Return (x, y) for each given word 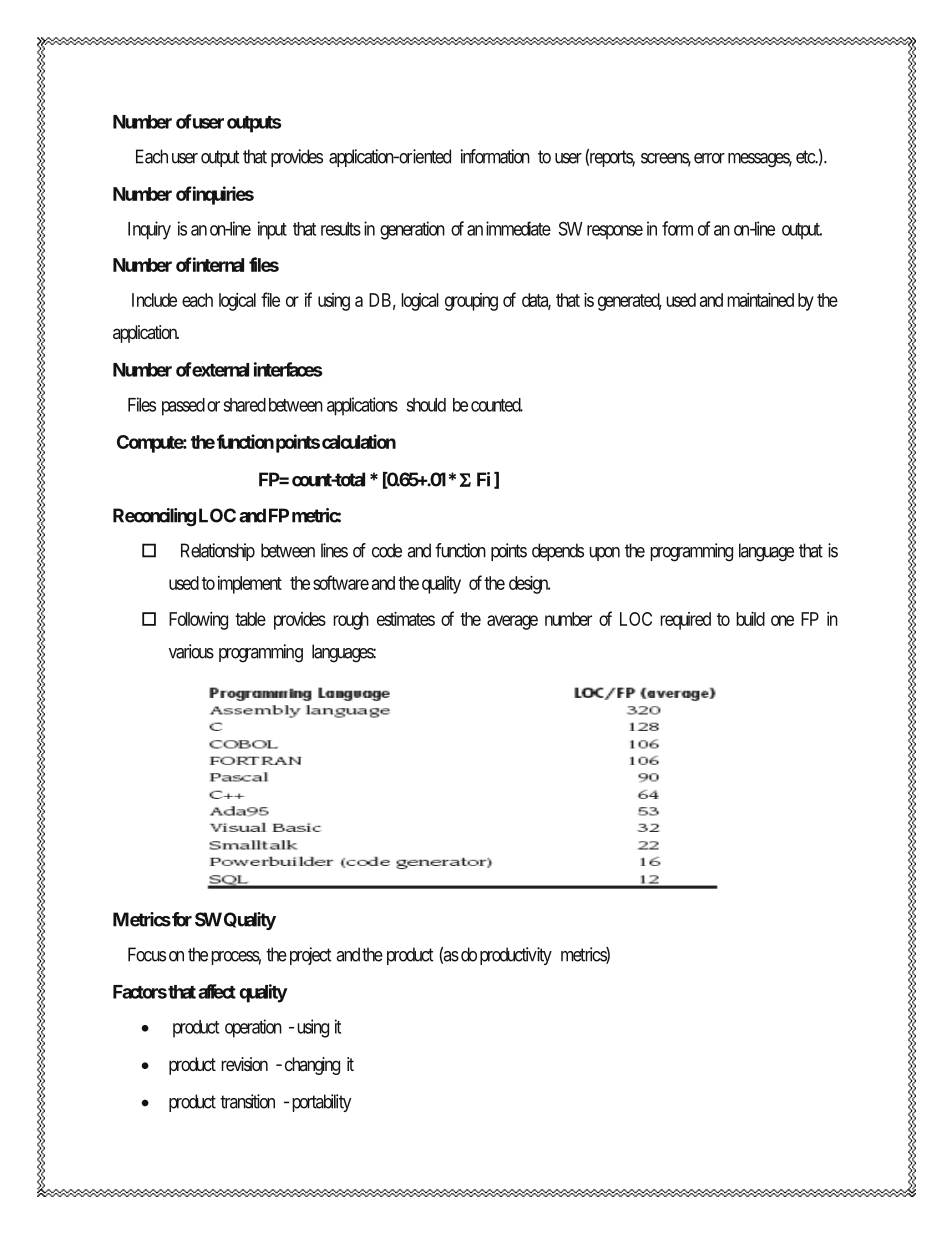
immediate (518, 228)
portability (321, 1103)
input (272, 230)
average (512, 622)
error (709, 158)
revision (244, 1064)
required (685, 621)
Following (198, 621)
